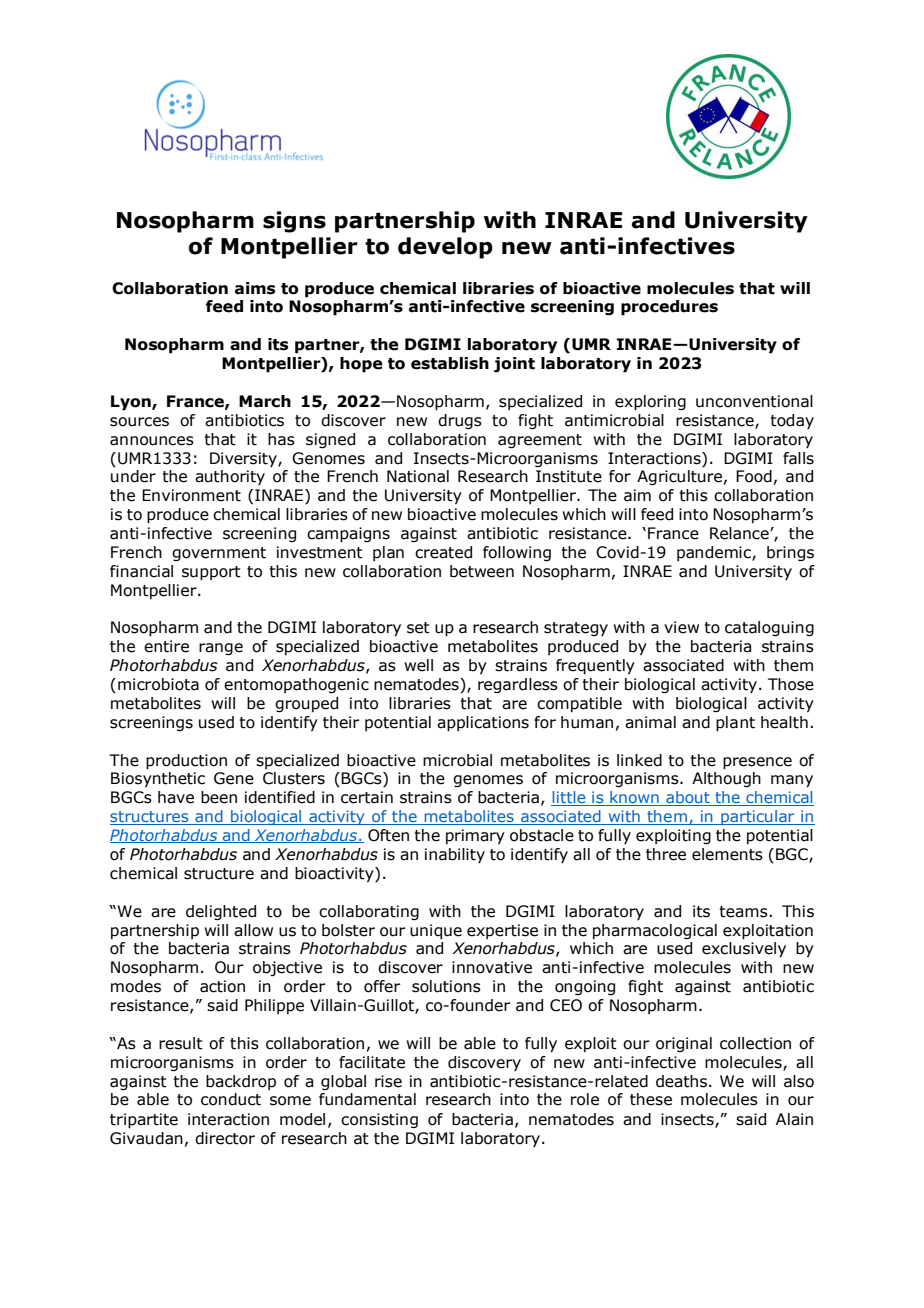 The image size is (924, 1308). I want to click on conduct, so click(231, 1099).
